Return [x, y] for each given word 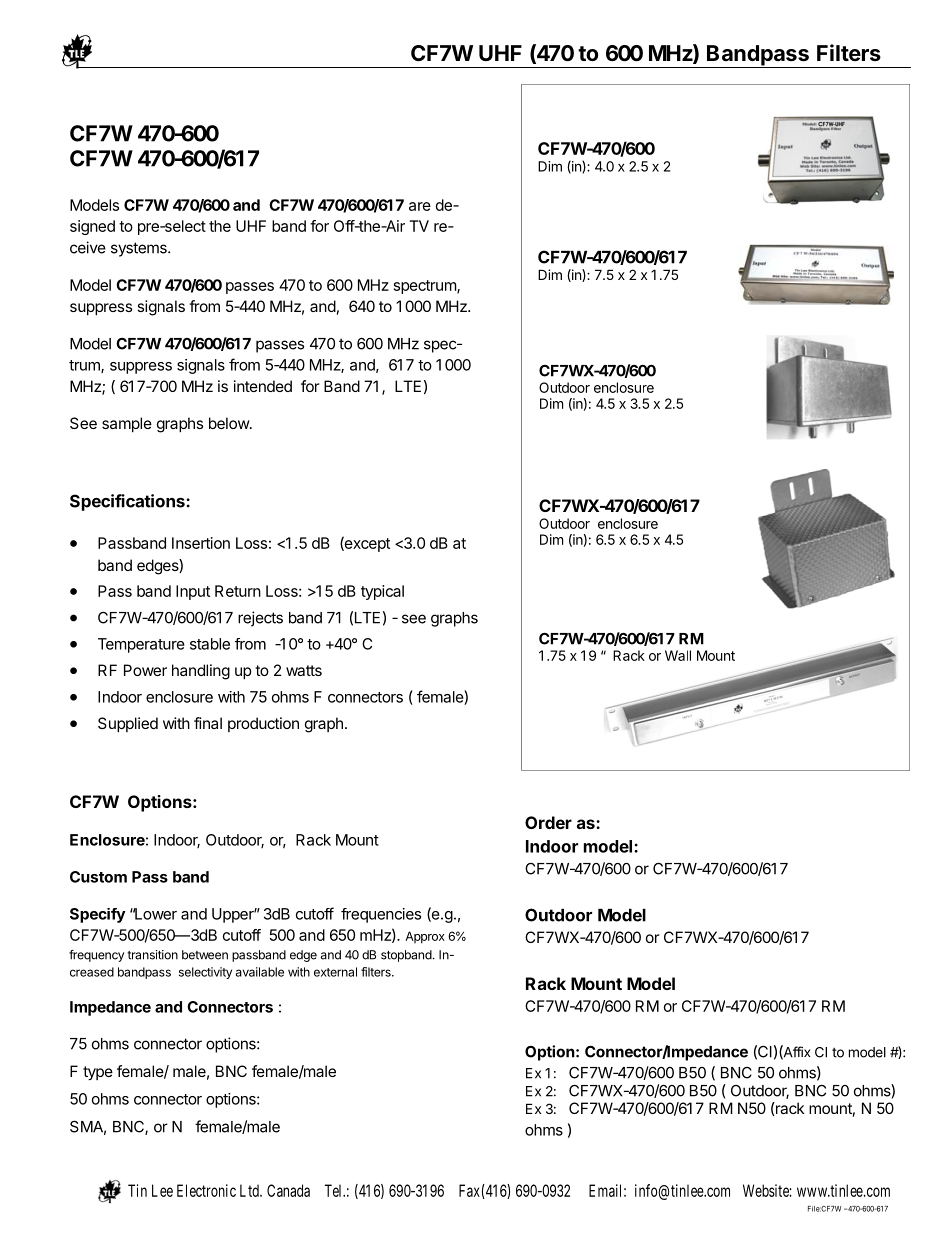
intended [263, 386]
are [420, 206]
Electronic [206, 1190]
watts [304, 670]
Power [145, 670]
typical [382, 592]
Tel [334, 1190]
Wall [678, 655]
